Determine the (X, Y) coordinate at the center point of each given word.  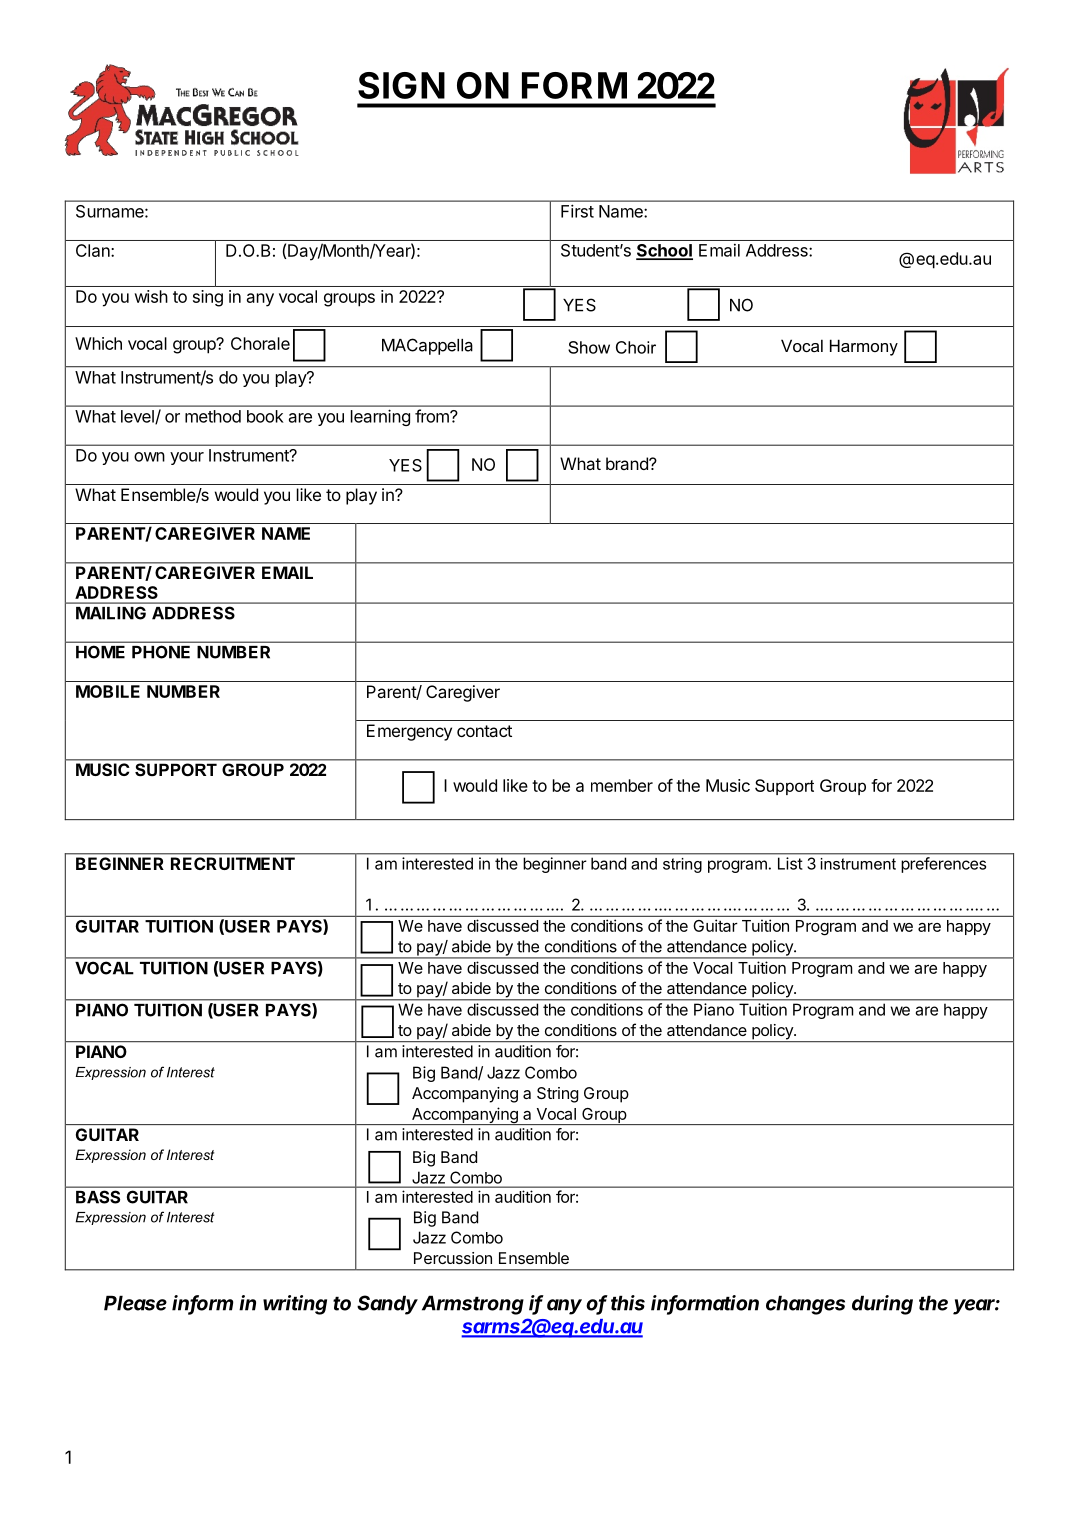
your (187, 458)
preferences (944, 865)
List (790, 863)
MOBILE (108, 691)
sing (208, 298)
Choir (636, 347)
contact (484, 731)
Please (135, 1303)
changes (805, 1305)
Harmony (864, 347)
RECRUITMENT (233, 863)
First (577, 211)
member (622, 785)
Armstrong (473, 1305)
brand (628, 463)
